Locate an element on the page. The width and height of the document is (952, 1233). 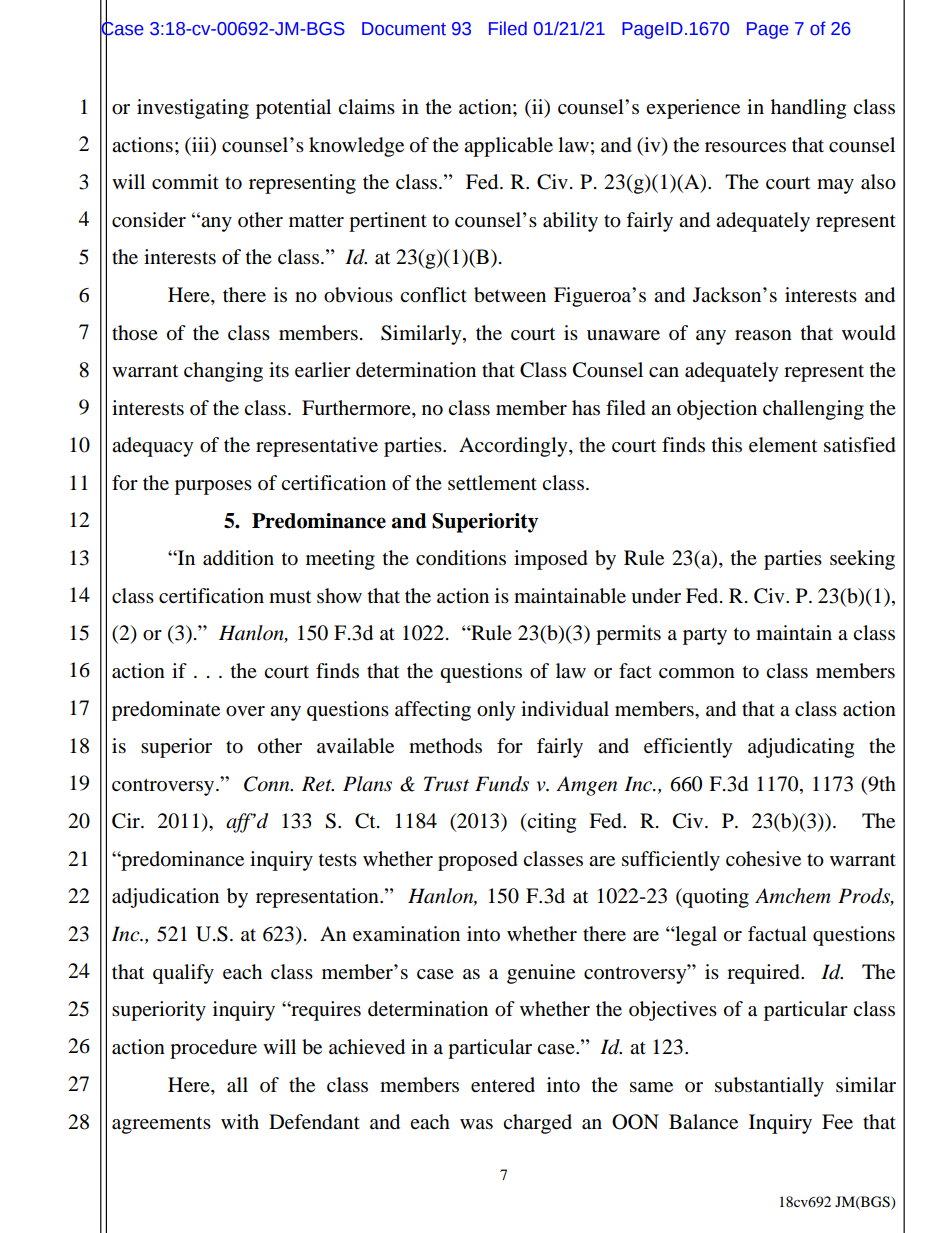
between is located at coordinates (510, 295).
